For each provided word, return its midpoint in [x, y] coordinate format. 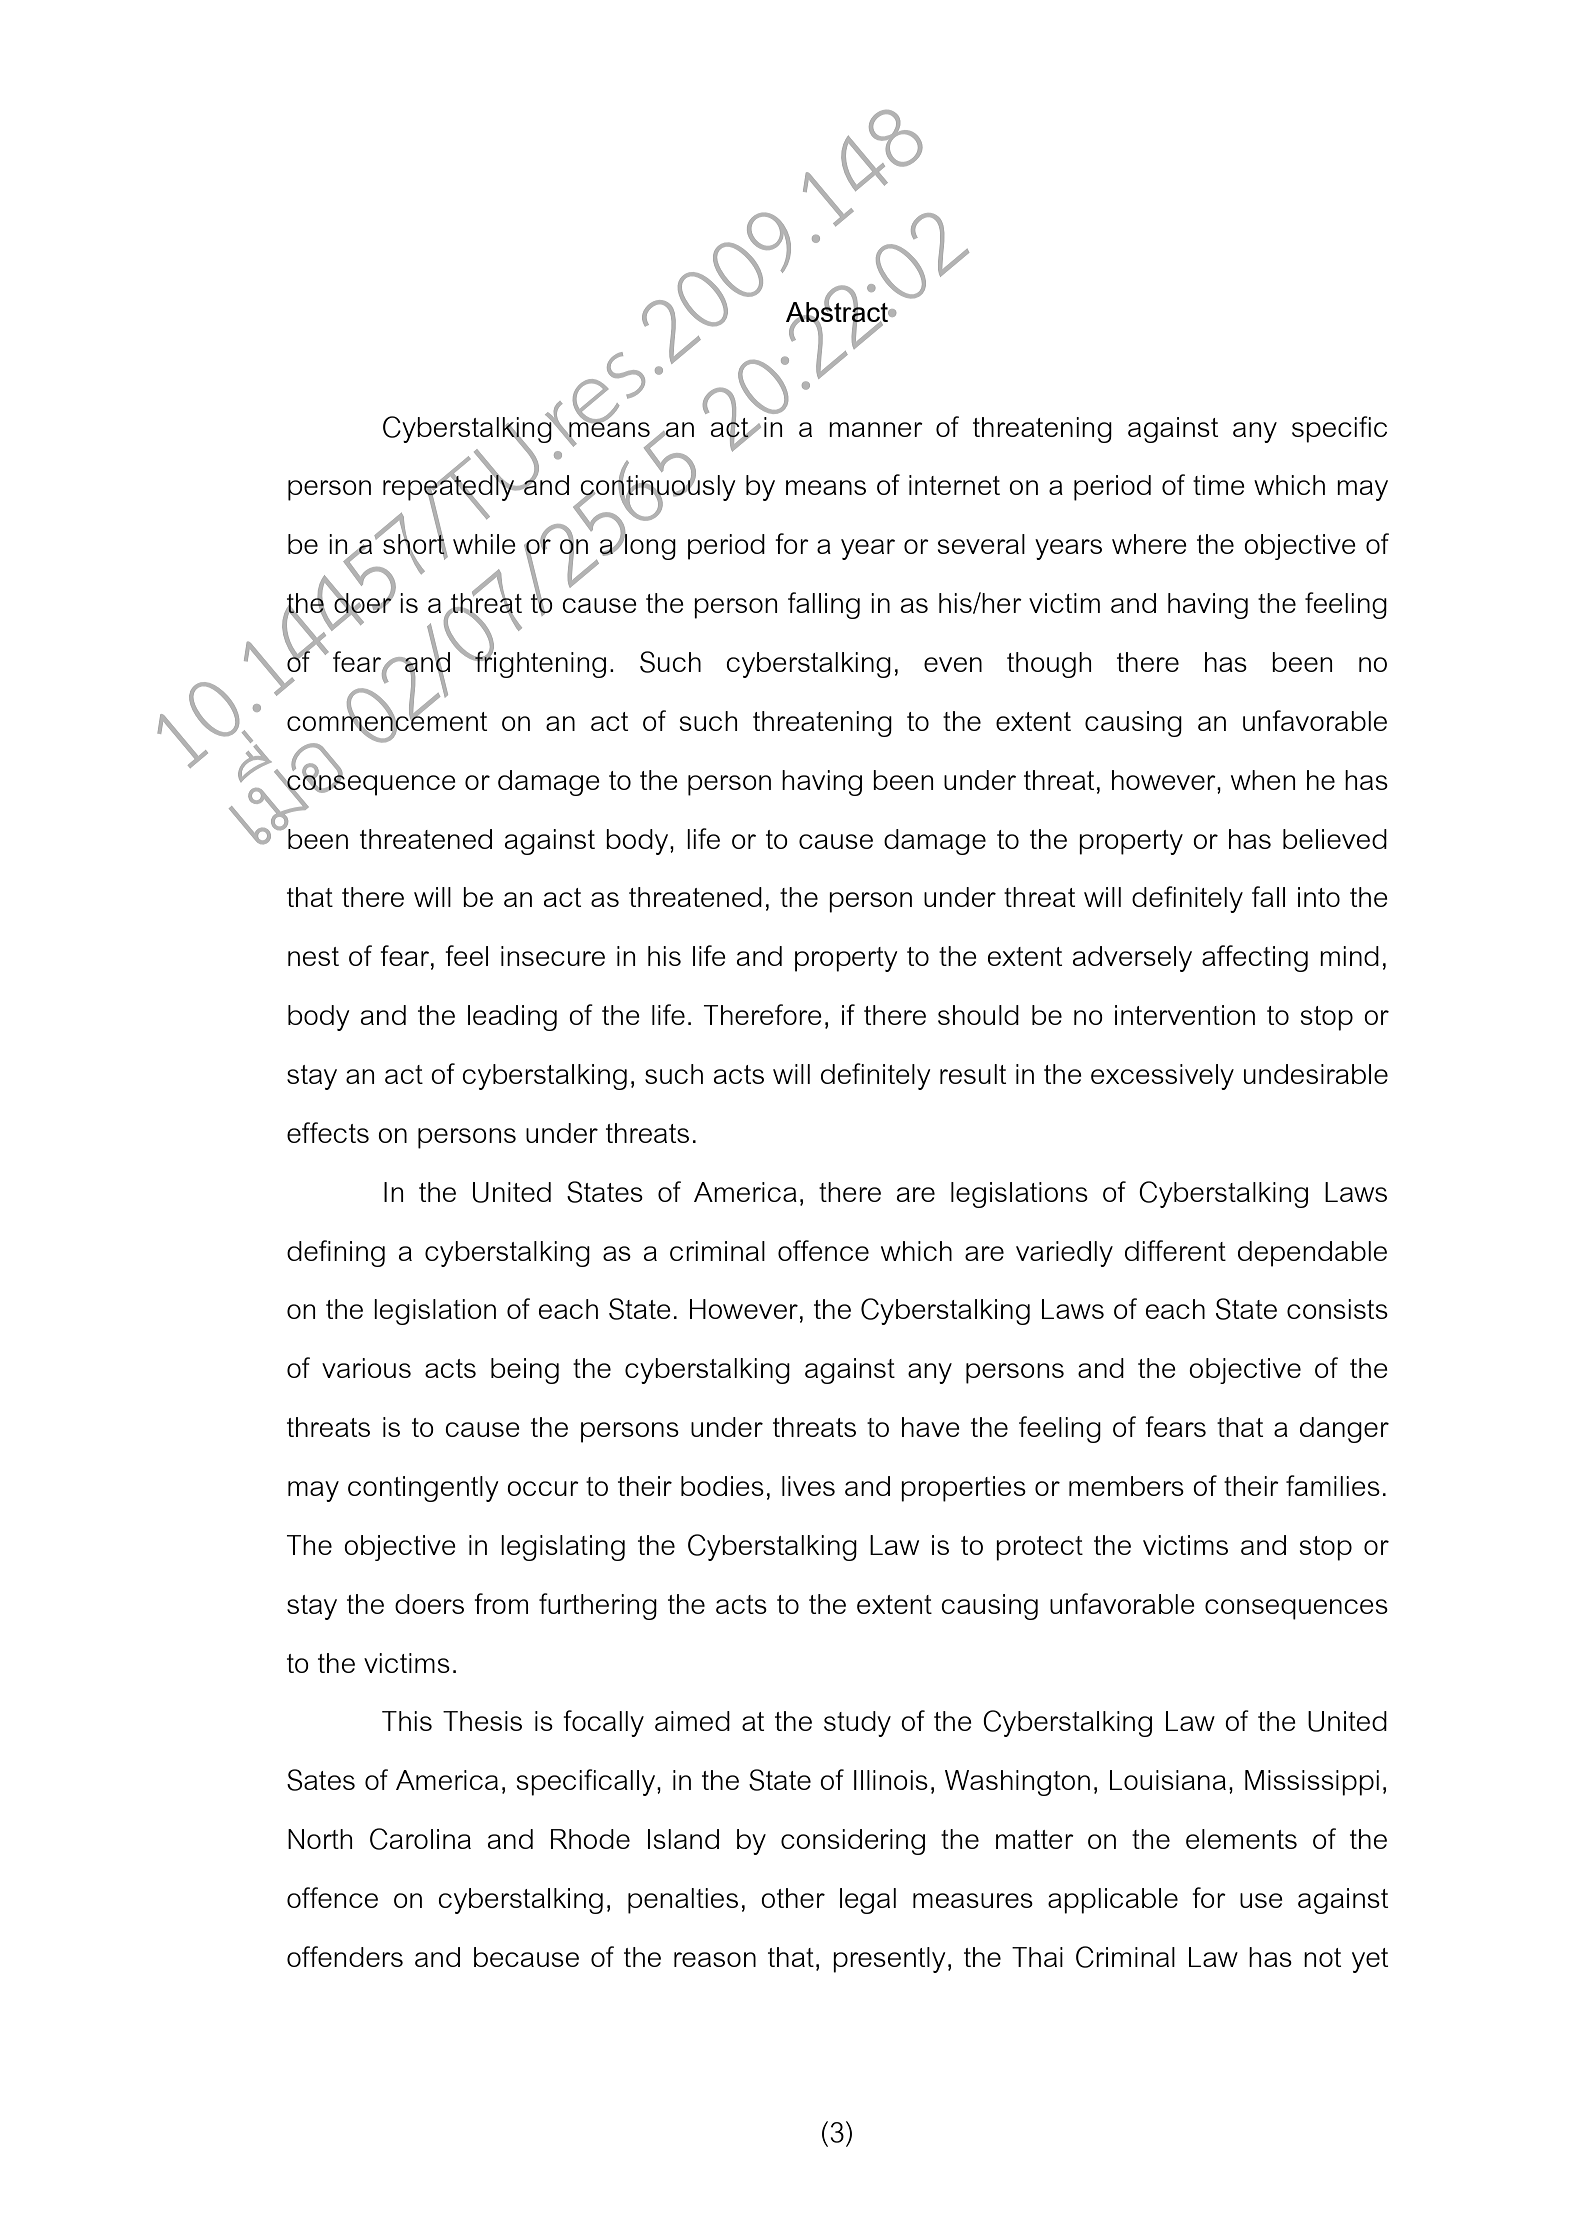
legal [868, 1901]
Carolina [420, 1839]
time [1219, 485]
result [973, 1074]
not [1322, 1957]
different [1175, 1250]
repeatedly [450, 488]
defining [336, 1253]
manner [876, 429]
